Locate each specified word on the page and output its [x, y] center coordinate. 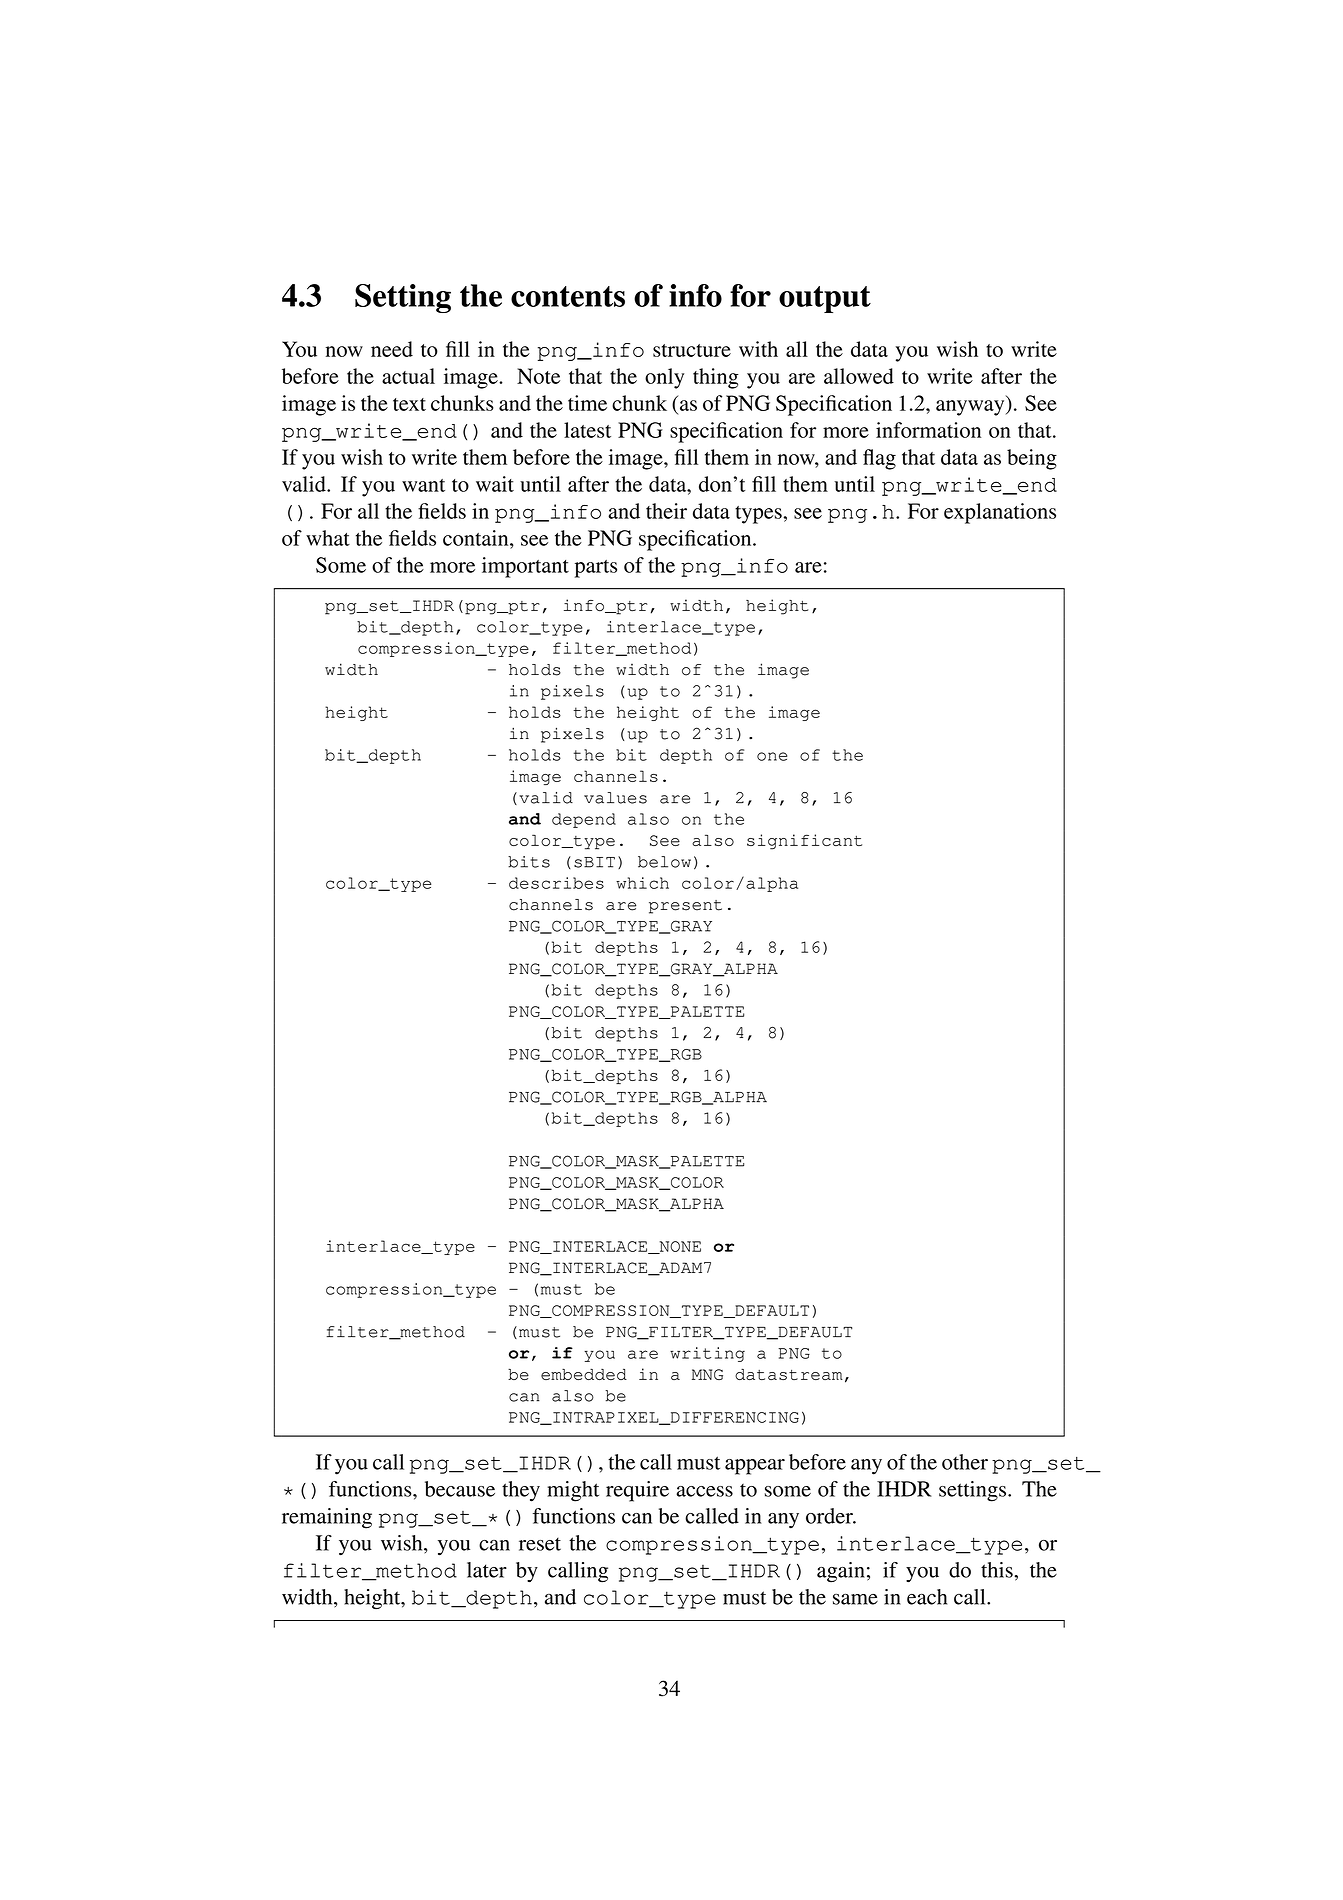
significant [804, 842]
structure [692, 350]
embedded [584, 1374]
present [685, 907]
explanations [1000, 513]
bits [529, 862]
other [965, 1462]
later [487, 1570]
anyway [971, 408]
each [927, 1597]
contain [477, 538]
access [704, 1491]
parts [596, 569]
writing [707, 1354]
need [392, 349]
